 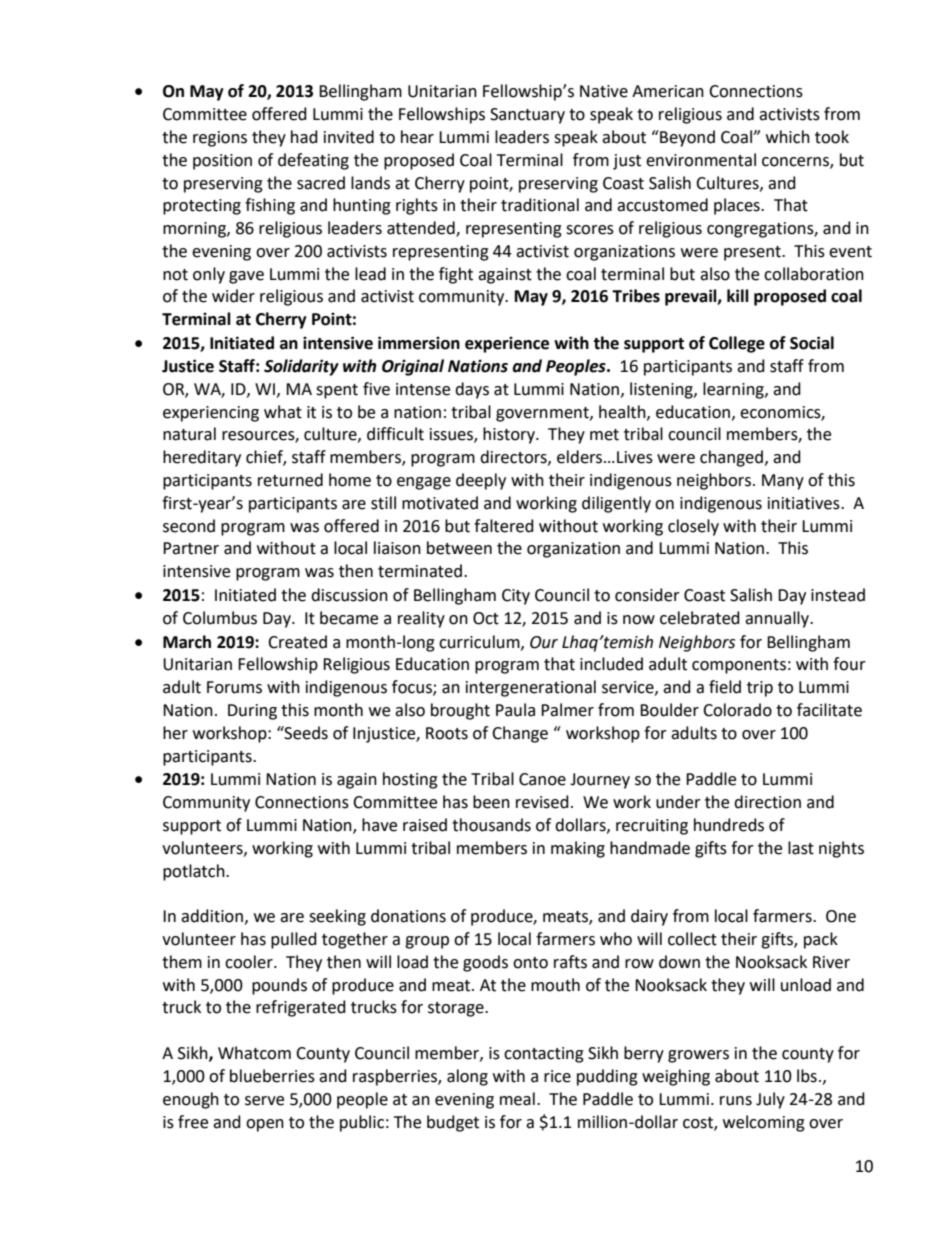 What do you see at coordinates (252, 712) in the screenshot?
I see `During` at bounding box center [252, 712].
